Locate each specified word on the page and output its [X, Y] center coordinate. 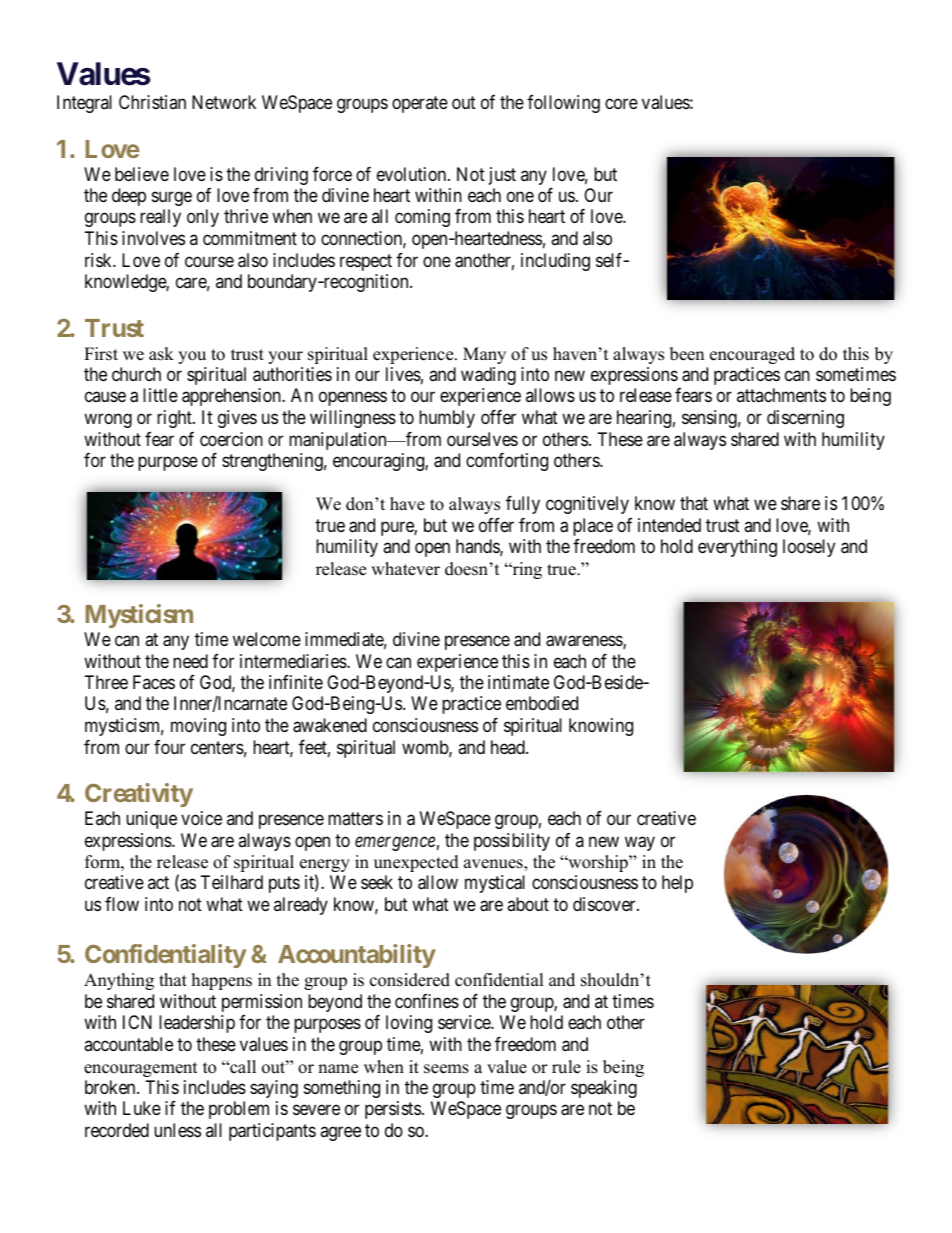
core [621, 103]
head [509, 747]
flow [122, 904]
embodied [542, 703]
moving [198, 727]
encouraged [752, 355]
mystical [495, 884]
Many [484, 355]
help [677, 884]
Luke [142, 1108]
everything [737, 548]
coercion [231, 439]
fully [523, 505]
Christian [152, 102]
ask [161, 354]
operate [420, 104]
